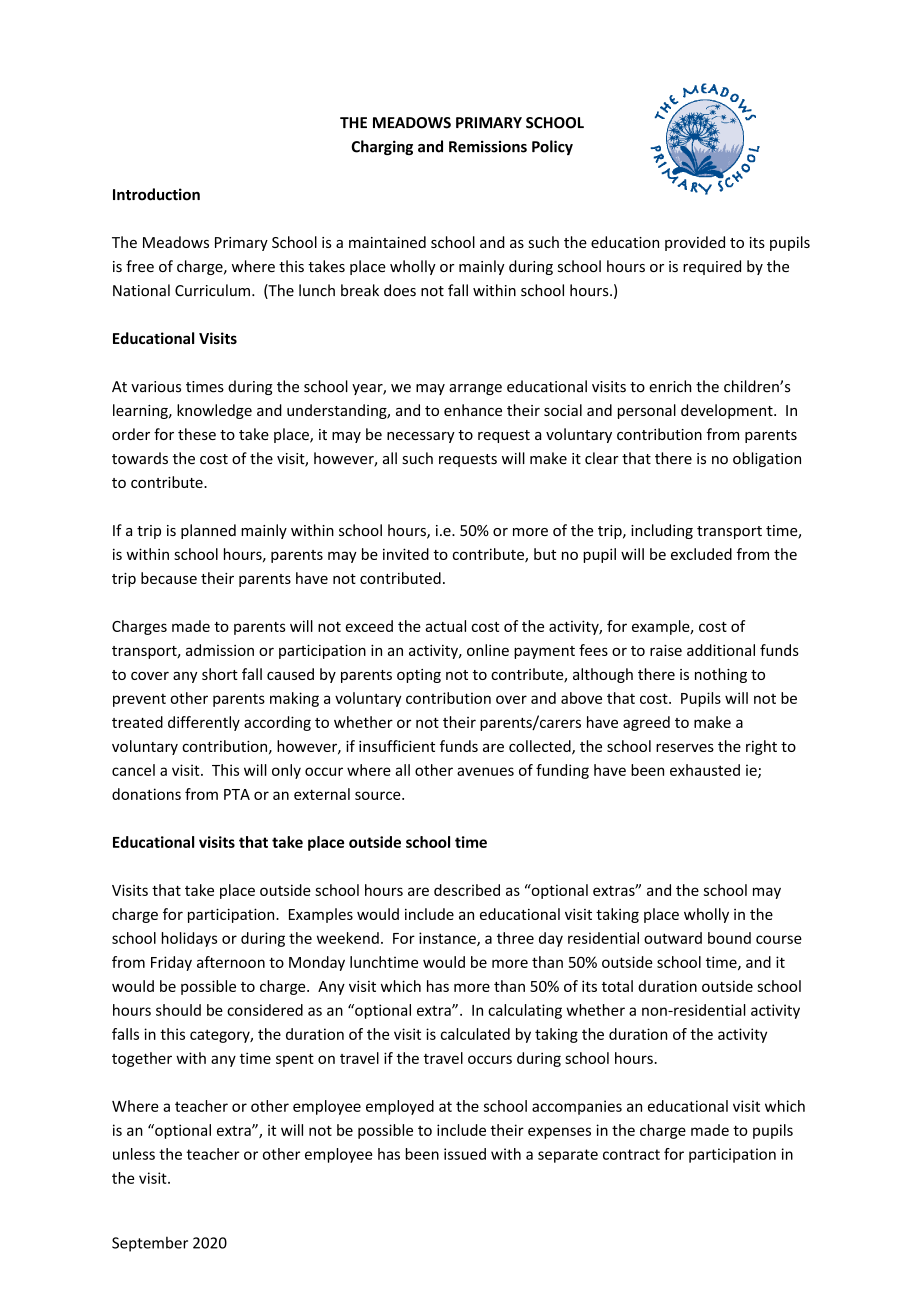 This screenshot has width=924, height=1308. What do you see at coordinates (220, 674) in the screenshot?
I see `short` at bounding box center [220, 674].
